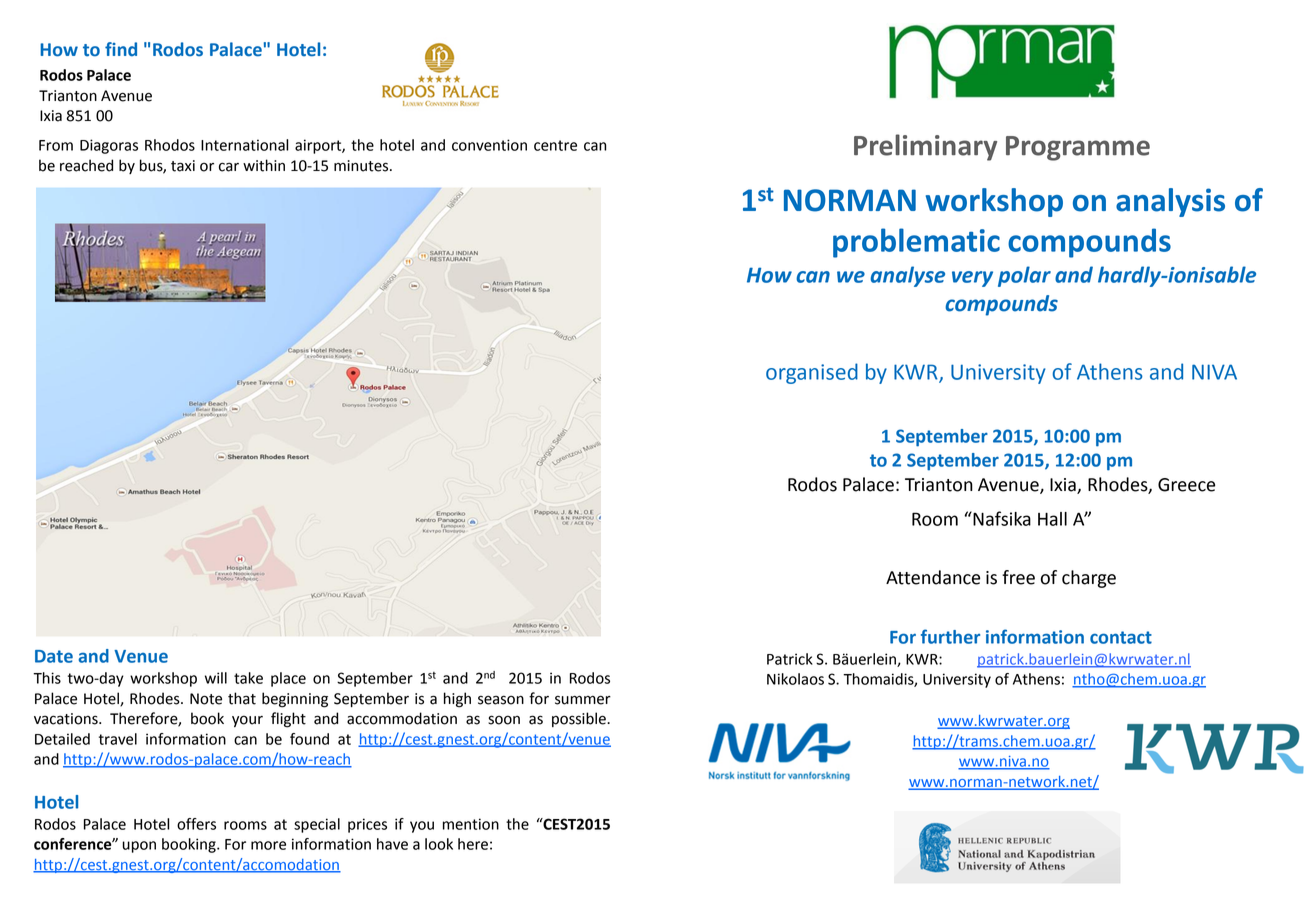  Describe the element at coordinates (812, 373) in the page. I see `organised` at that location.
